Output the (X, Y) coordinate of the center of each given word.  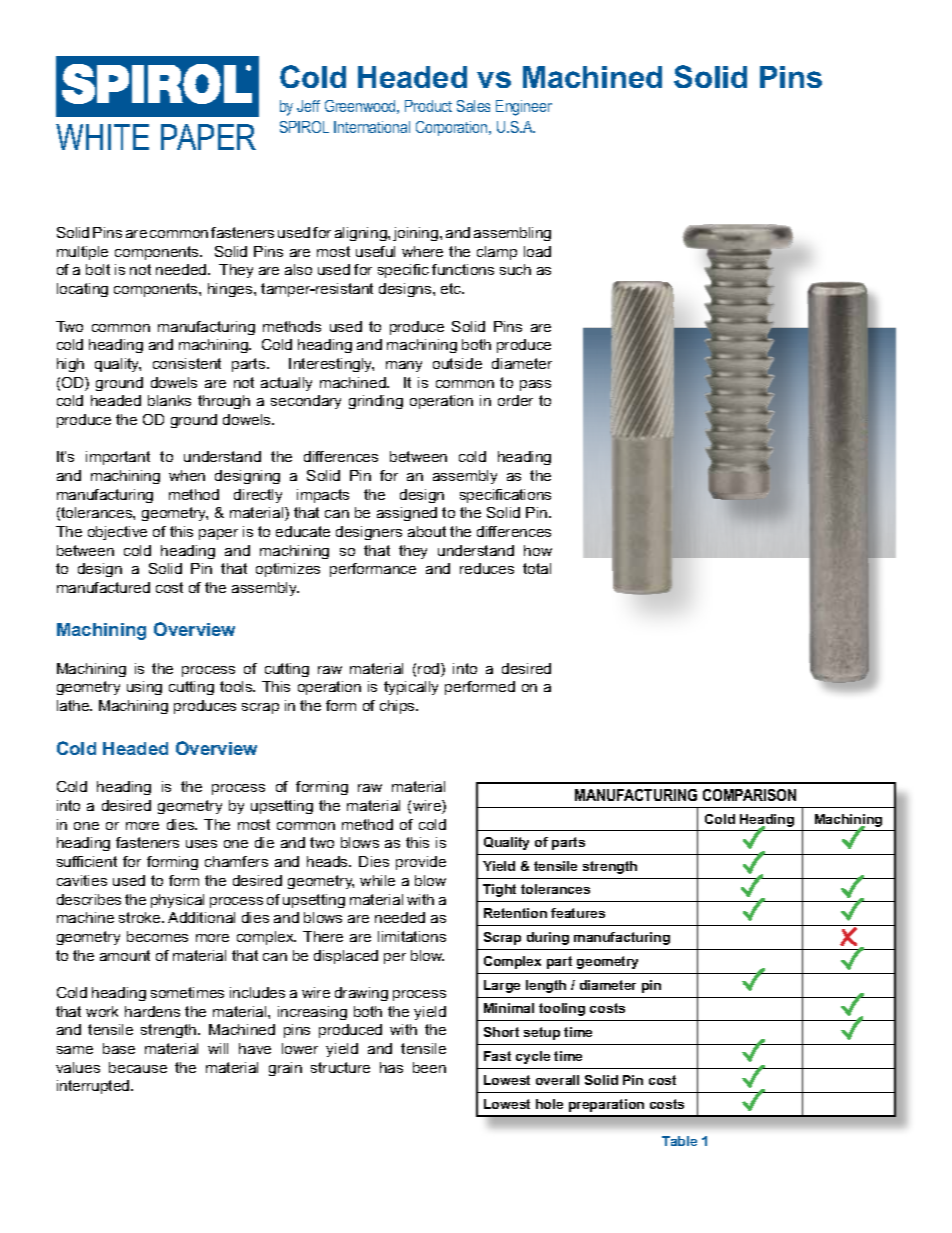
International (372, 127)
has (391, 1067)
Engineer (524, 108)
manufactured (103, 587)
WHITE (102, 137)
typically (411, 688)
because (138, 1067)
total (537, 568)
